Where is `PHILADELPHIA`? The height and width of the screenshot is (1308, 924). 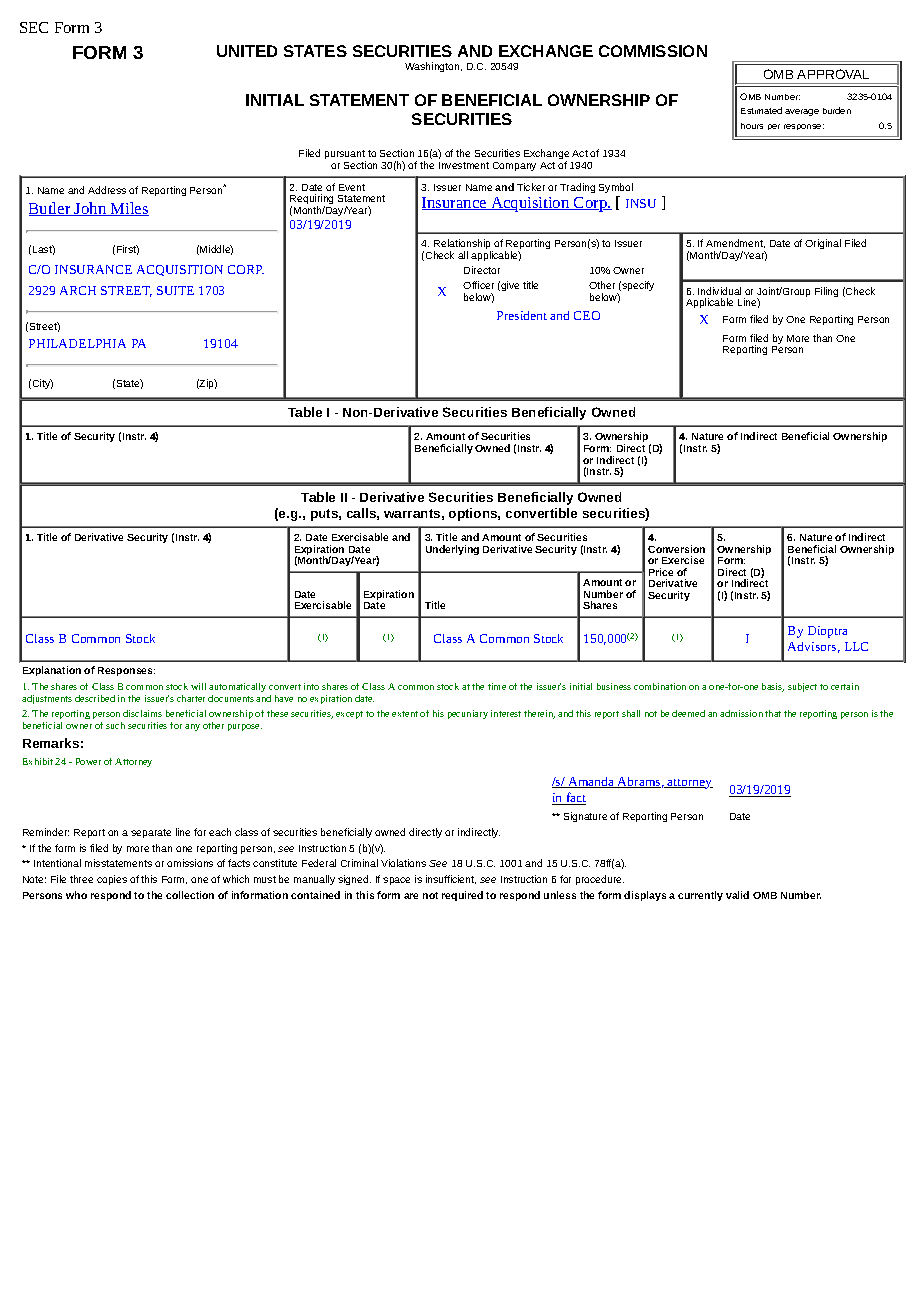
PHILADELPHIA is located at coordinates (77, 343).
